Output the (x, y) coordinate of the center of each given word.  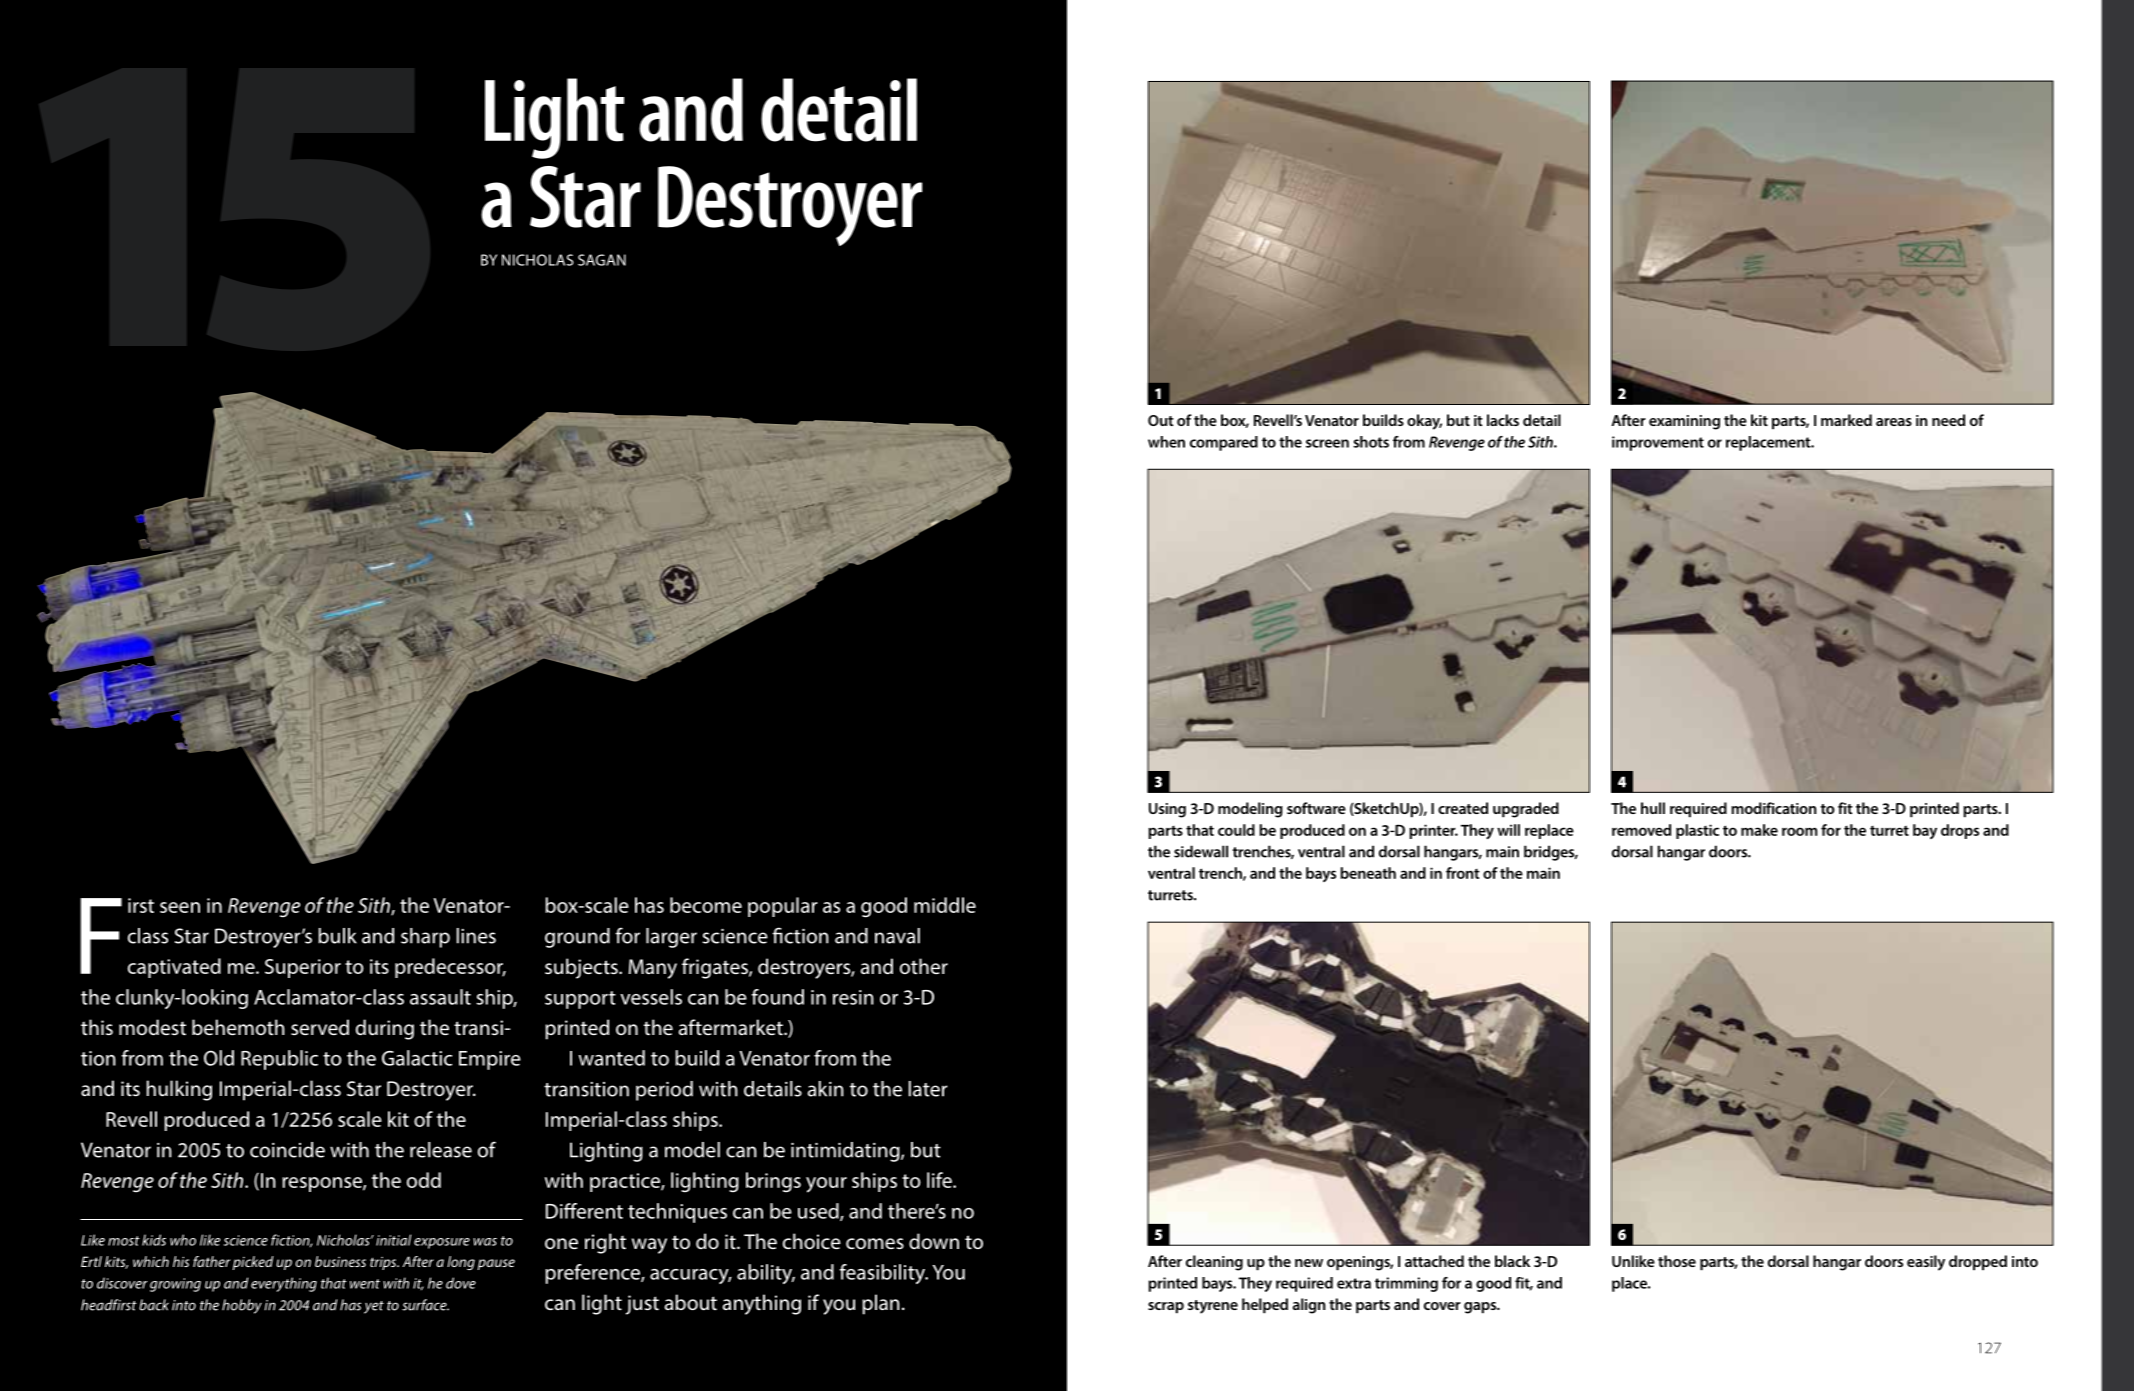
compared (1224, 443)
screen (1327, 443)
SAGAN (602, 260)
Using (1167, 810)
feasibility (883, 1274)
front (1463, 873)
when (1166, 442)
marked (1846, 420)
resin (853, 997)
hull (1653, 808)
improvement (1658, 443)
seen (180, 907)
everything (284, 1284)
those (1677, 1261)
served (320, 1027)
